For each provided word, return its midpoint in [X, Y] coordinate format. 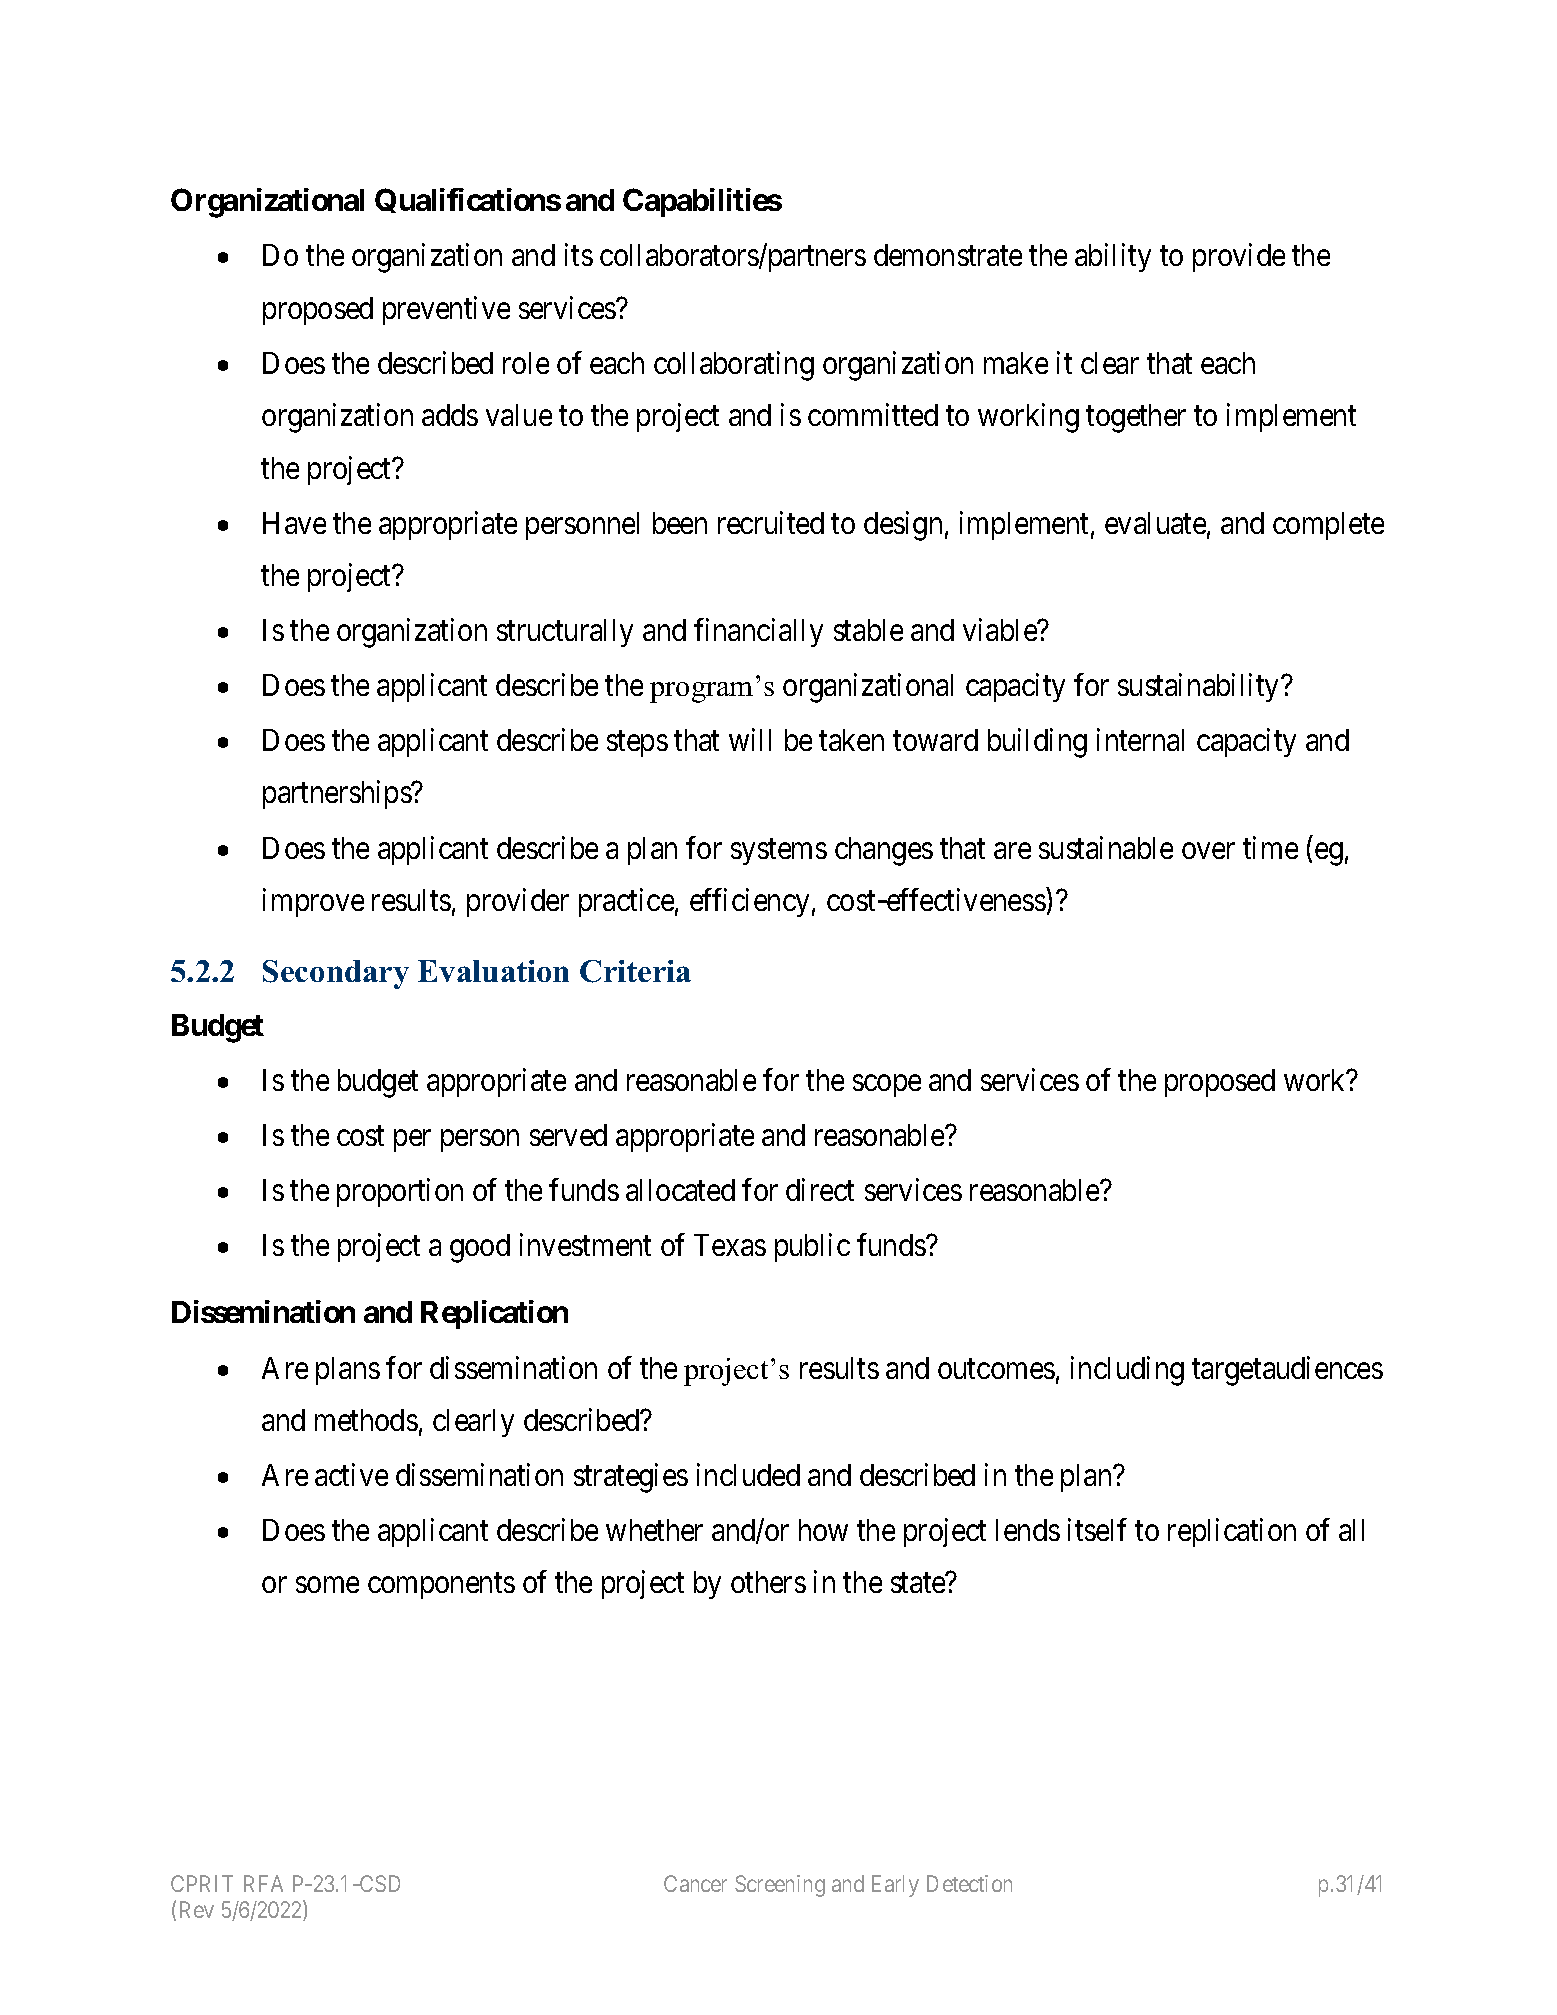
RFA [263, 1883]
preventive [446, 310]
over [1208, 851]
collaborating [734, 366]
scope [887, 1086]
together [1136, 418]
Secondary [336, 974]
